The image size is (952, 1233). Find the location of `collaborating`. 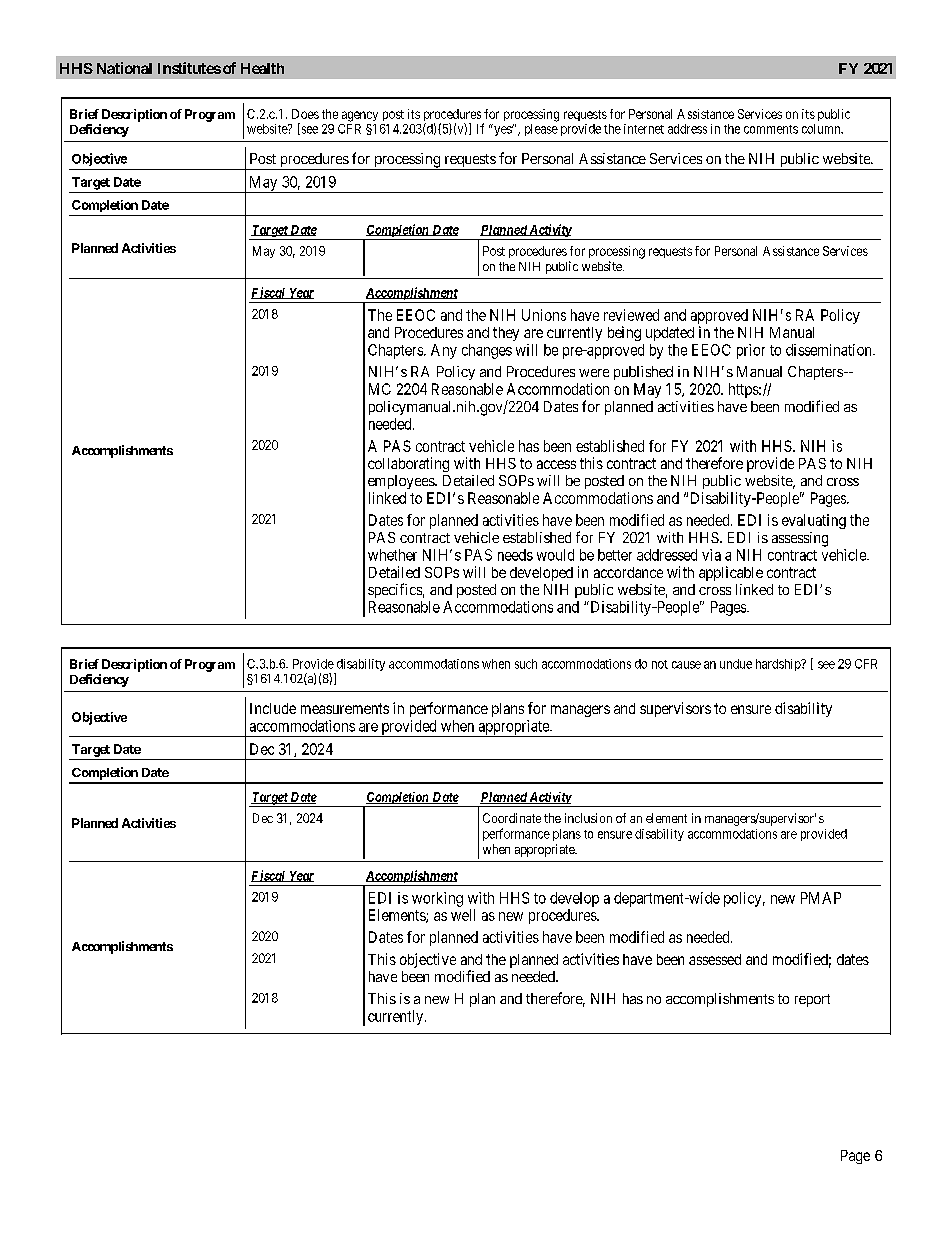

collaborating is located at coordinates (408, 464).
